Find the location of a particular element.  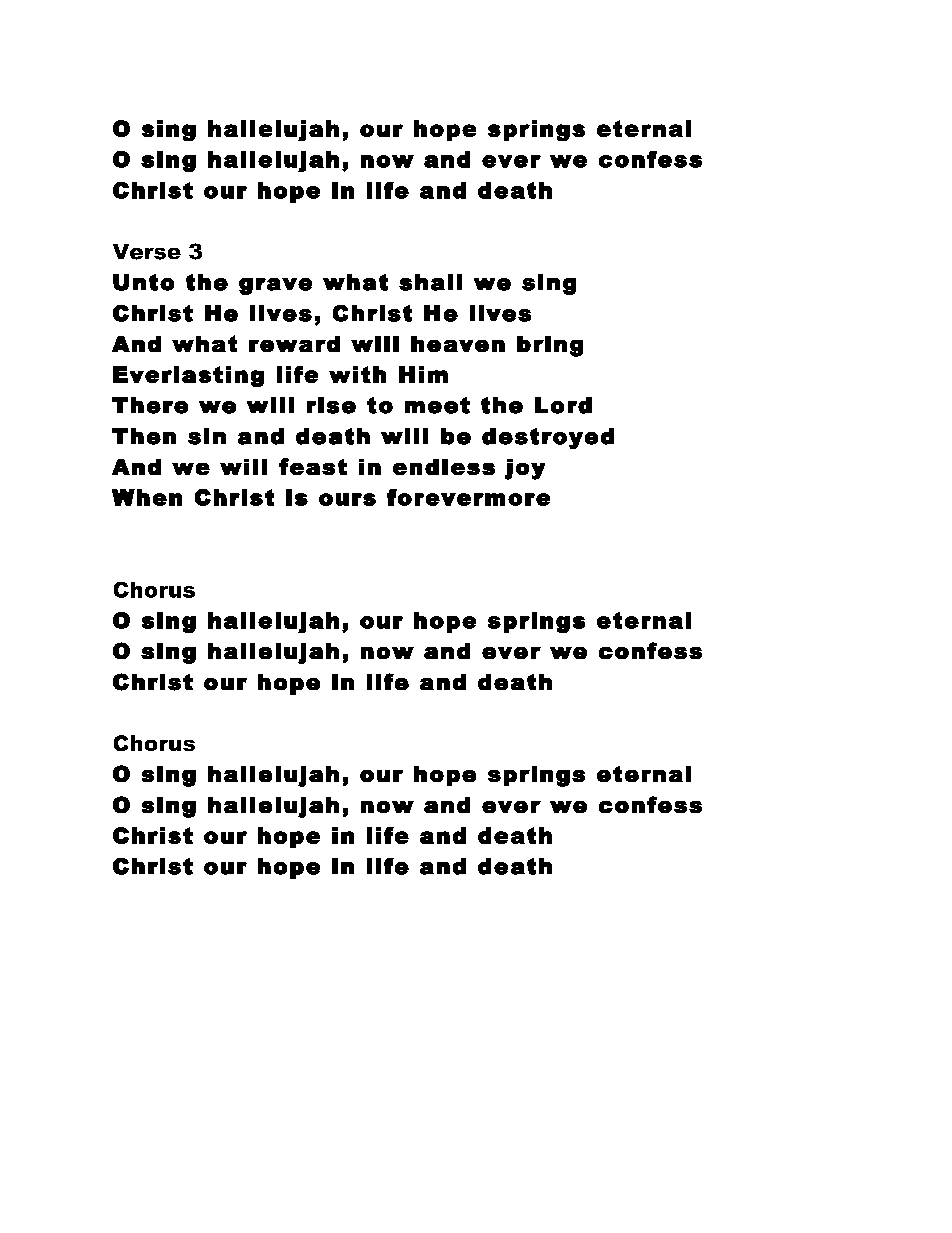

Verse is located at coordinates (147, 252).
